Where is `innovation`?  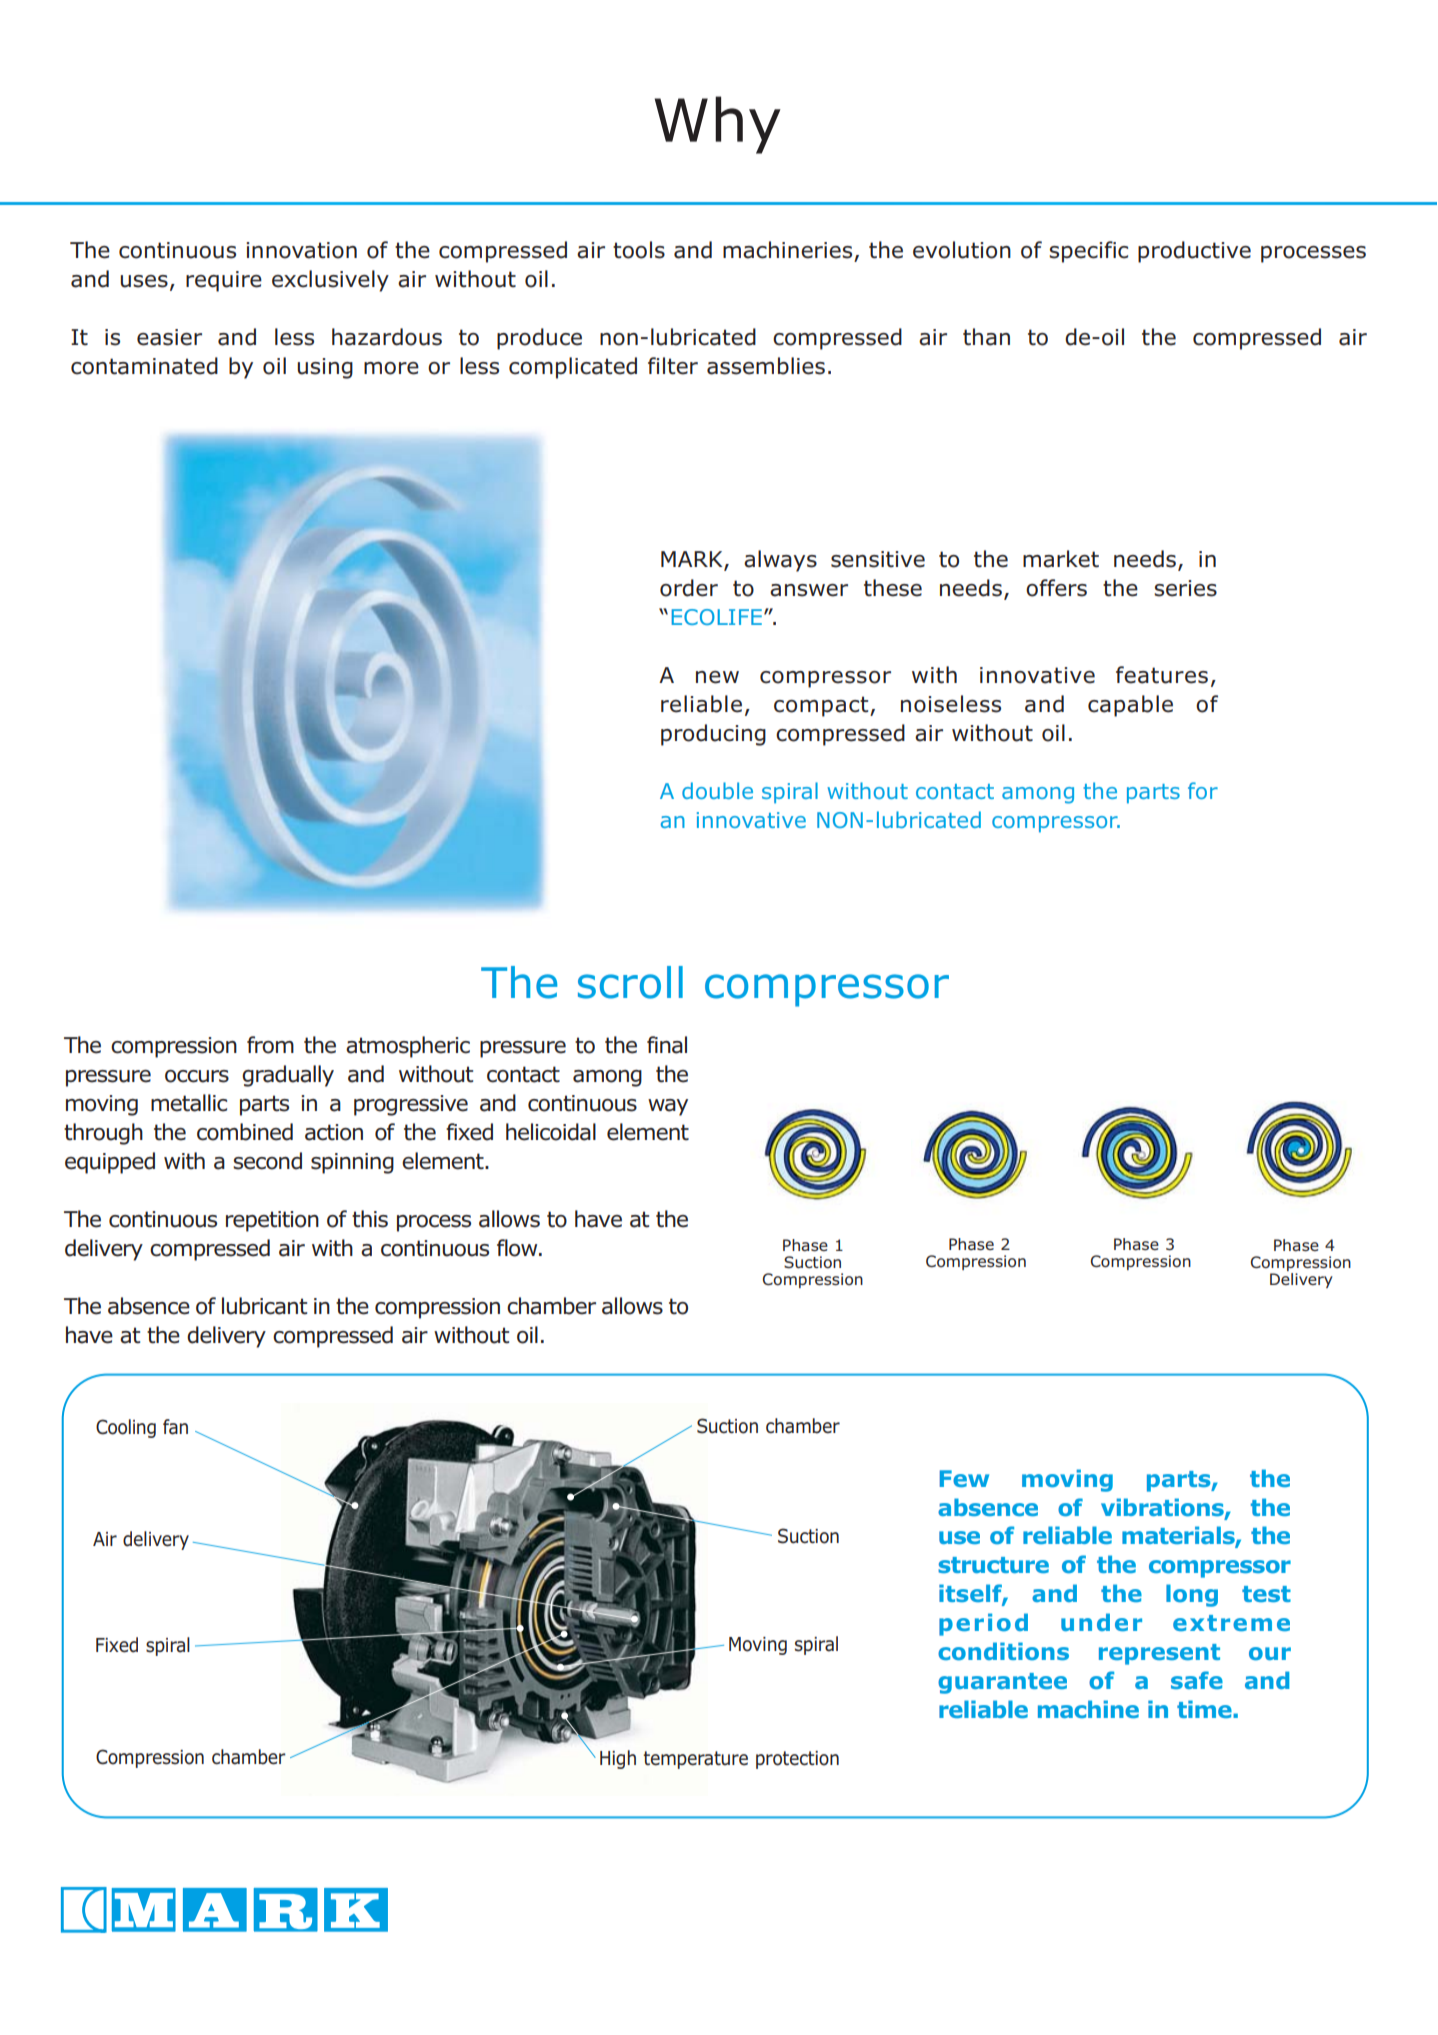 innovation is located at coordinates (301, 250).
